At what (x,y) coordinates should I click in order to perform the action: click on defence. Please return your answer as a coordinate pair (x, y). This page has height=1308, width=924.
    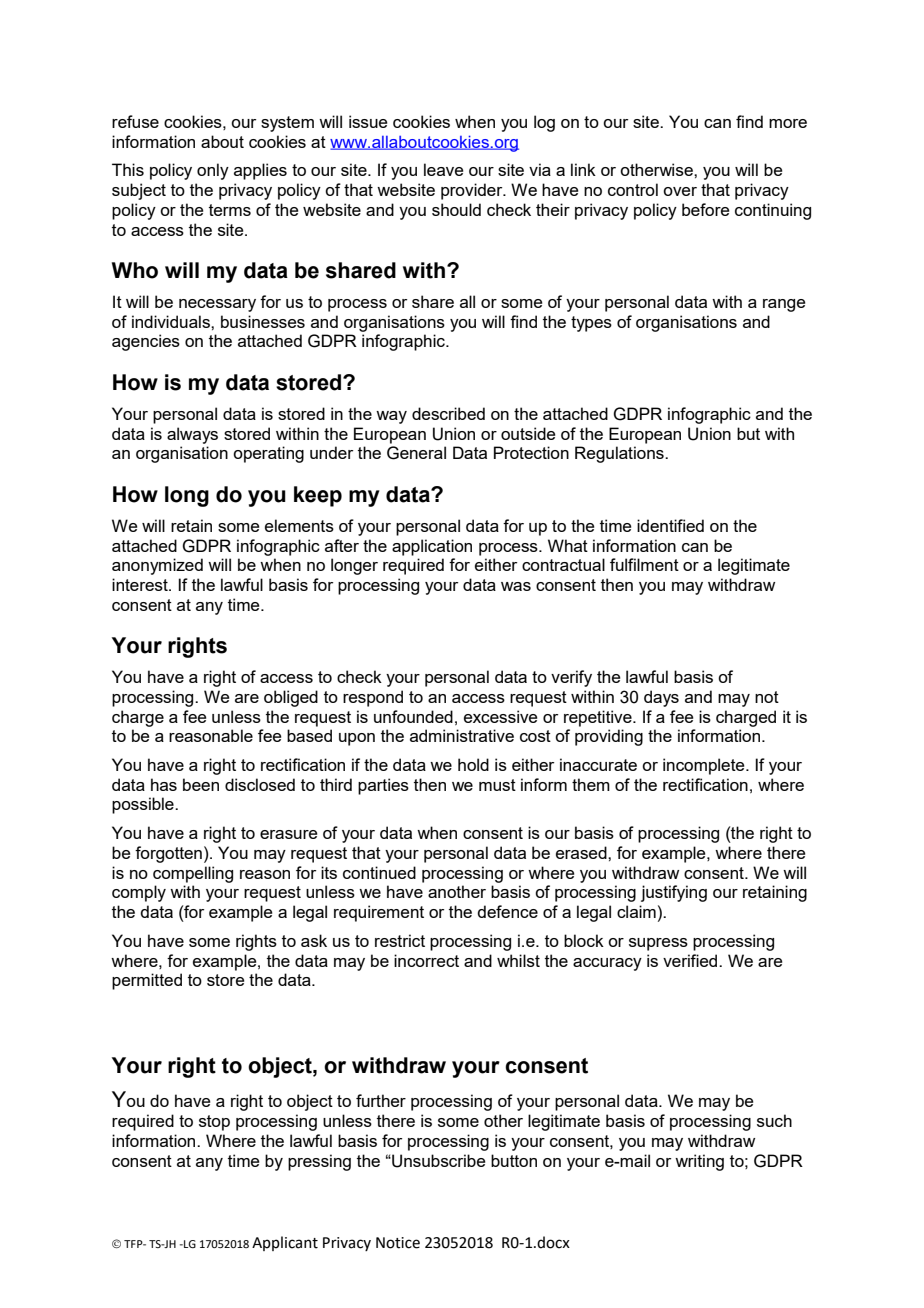
    Looking at the image, I should click on (507, 911).
